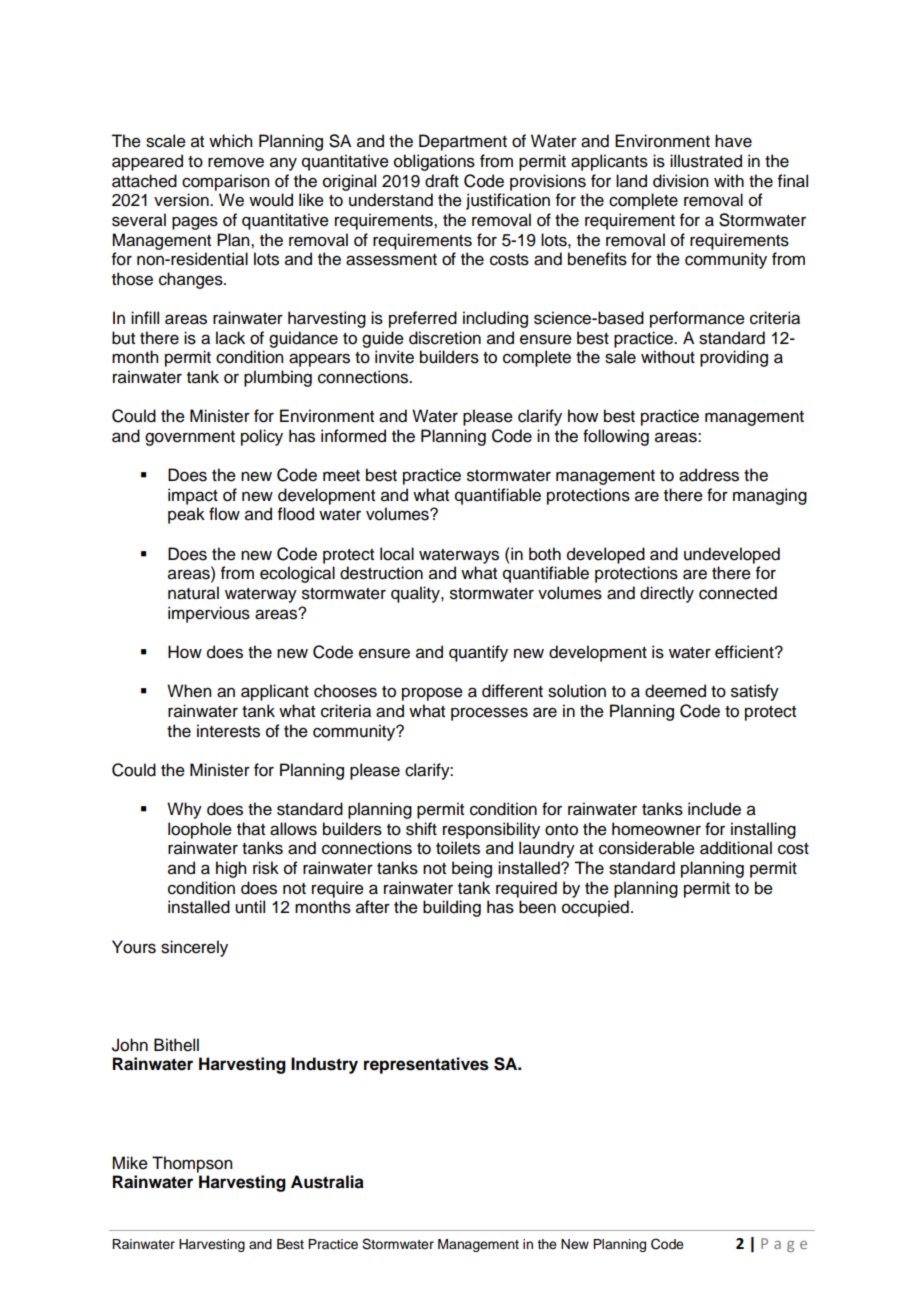  What do you see at coordinates (426, 1065) in the image?
I see `representatives` at bounding box center [426, 1065].
